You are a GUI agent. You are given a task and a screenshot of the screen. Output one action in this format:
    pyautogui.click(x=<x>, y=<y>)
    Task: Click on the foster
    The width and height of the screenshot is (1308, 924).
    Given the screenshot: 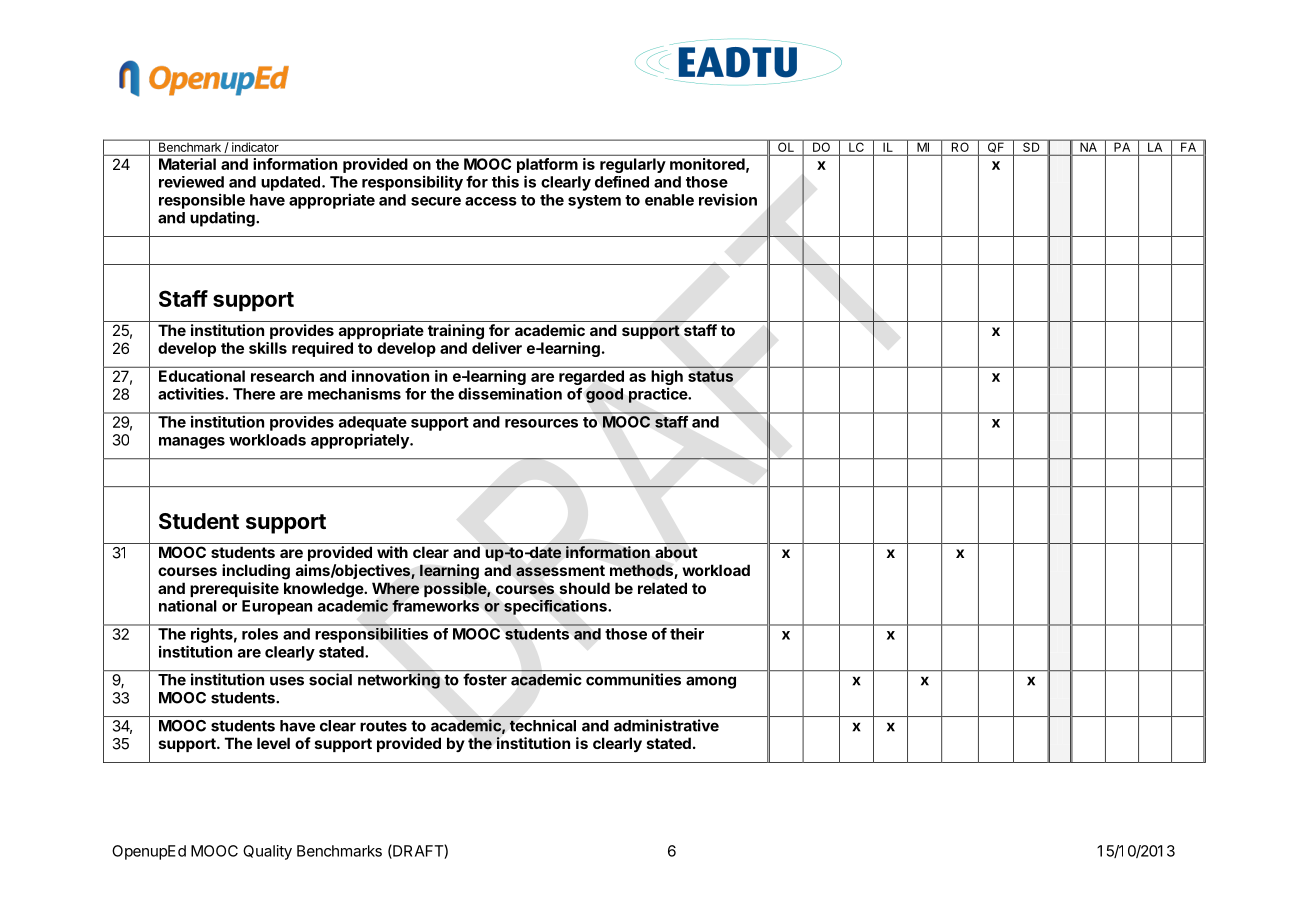 What is the action you would take?
    pyautogui.click(x=485, y=679)
